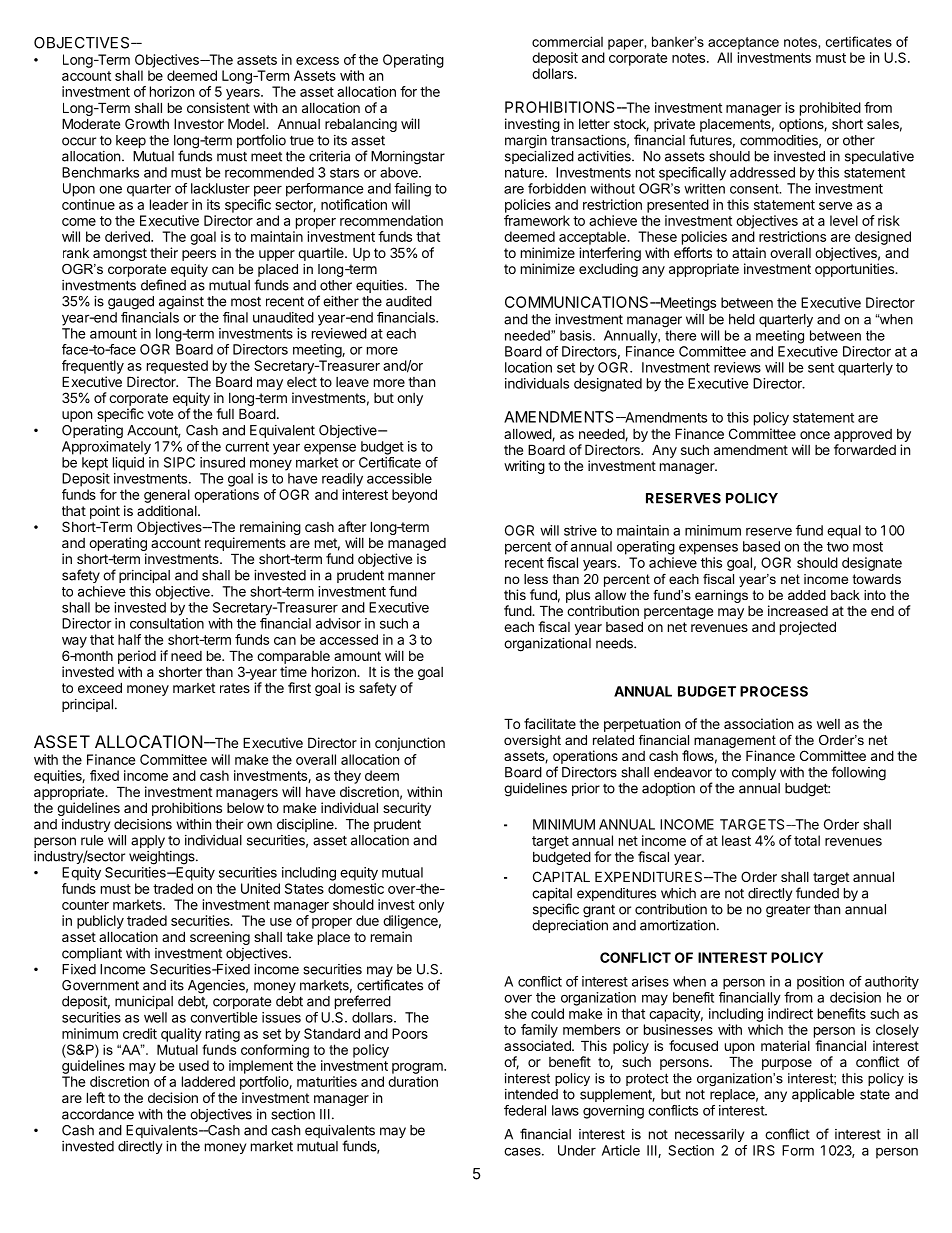 This screenshot has height=1233, width=952. I want to click on commercial, so click(567, 41).
